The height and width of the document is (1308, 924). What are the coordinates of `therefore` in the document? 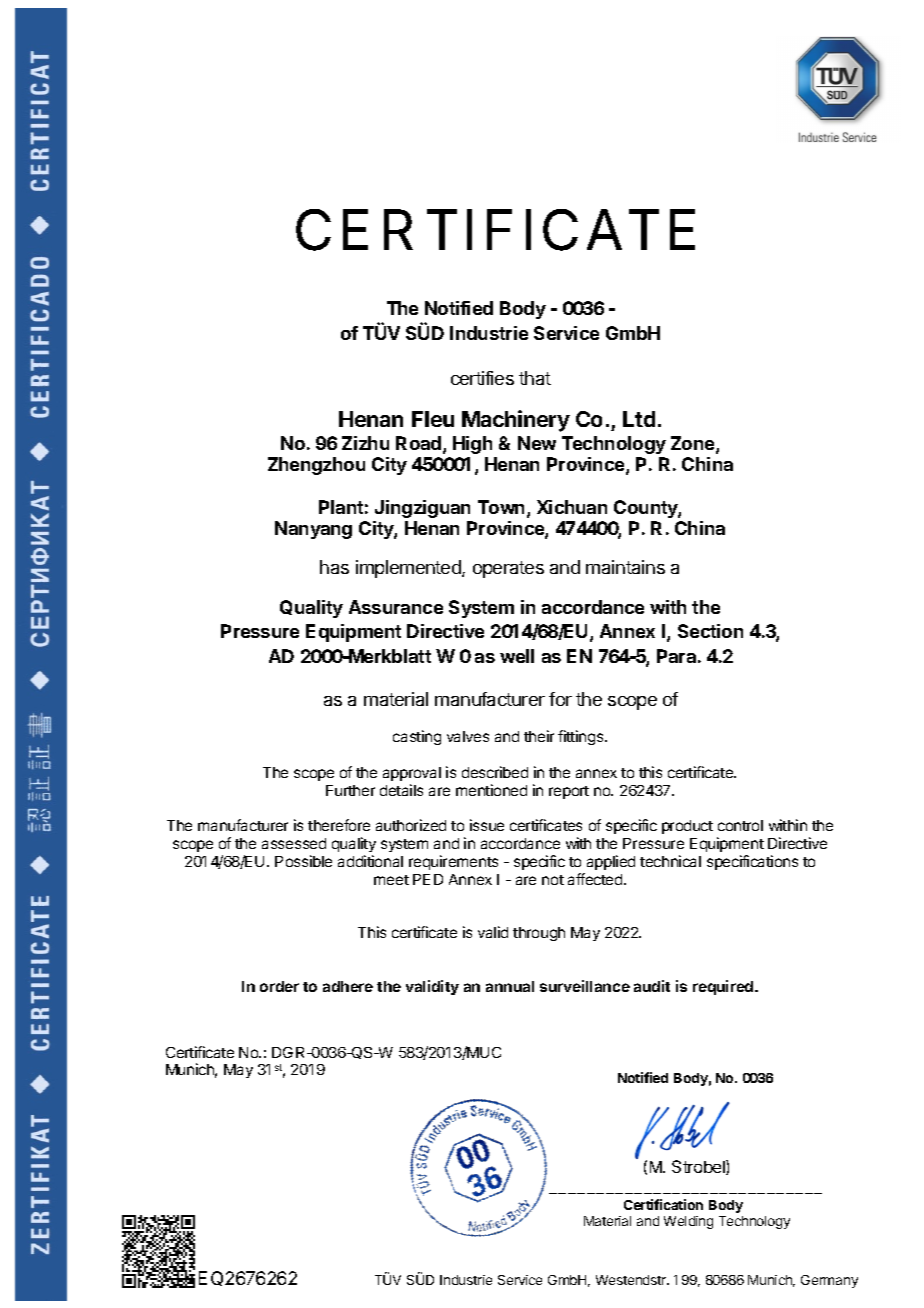 It's located at (339, 825).
